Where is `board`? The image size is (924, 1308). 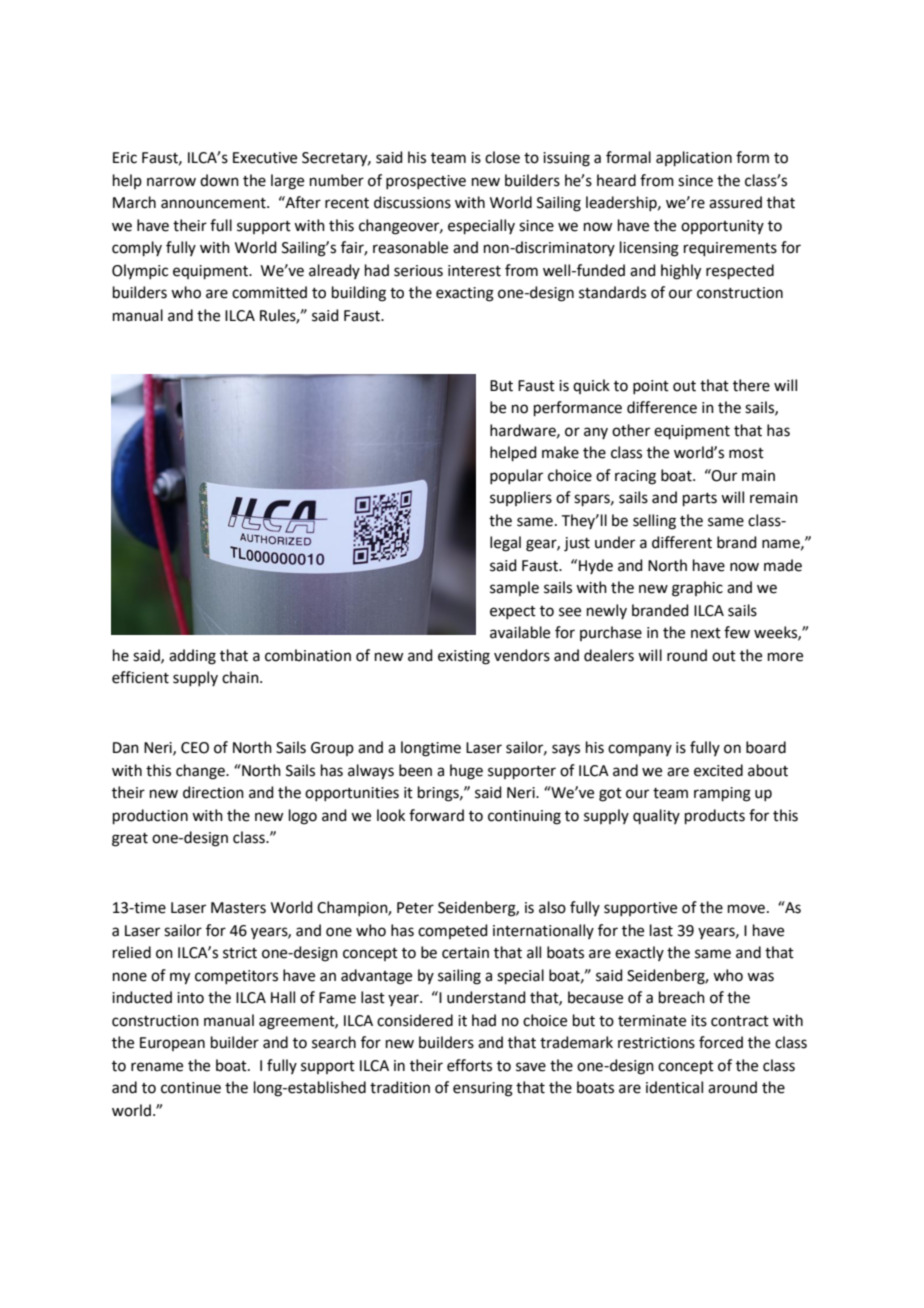 board is located at coordinates (766, 747).
